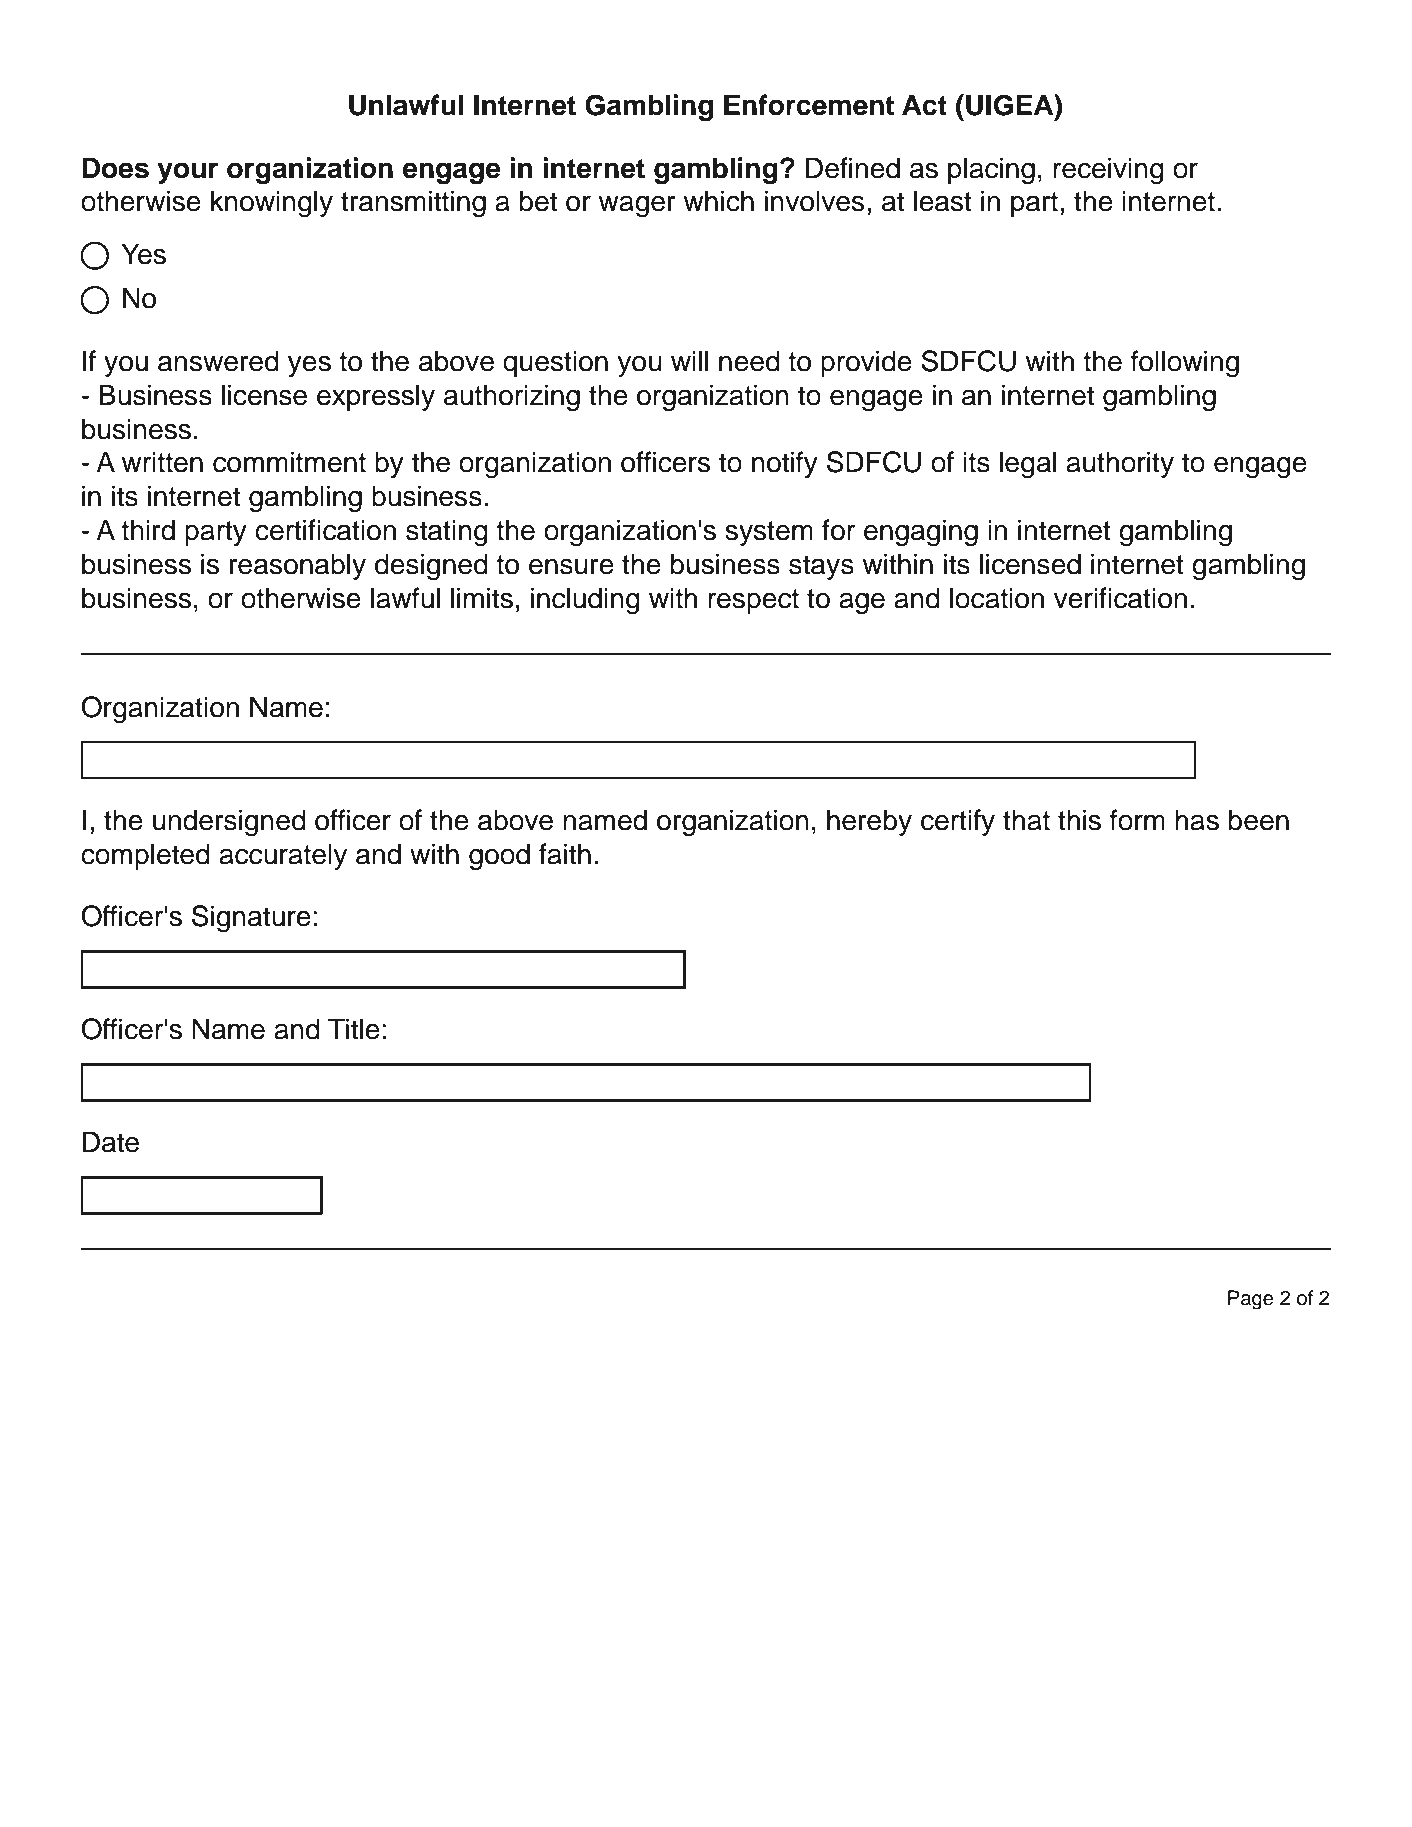 This screenshot has height=1827, width=1412. Describe the element at coordinates (753, 601) in the screenshot. I see `respect` at that location.
